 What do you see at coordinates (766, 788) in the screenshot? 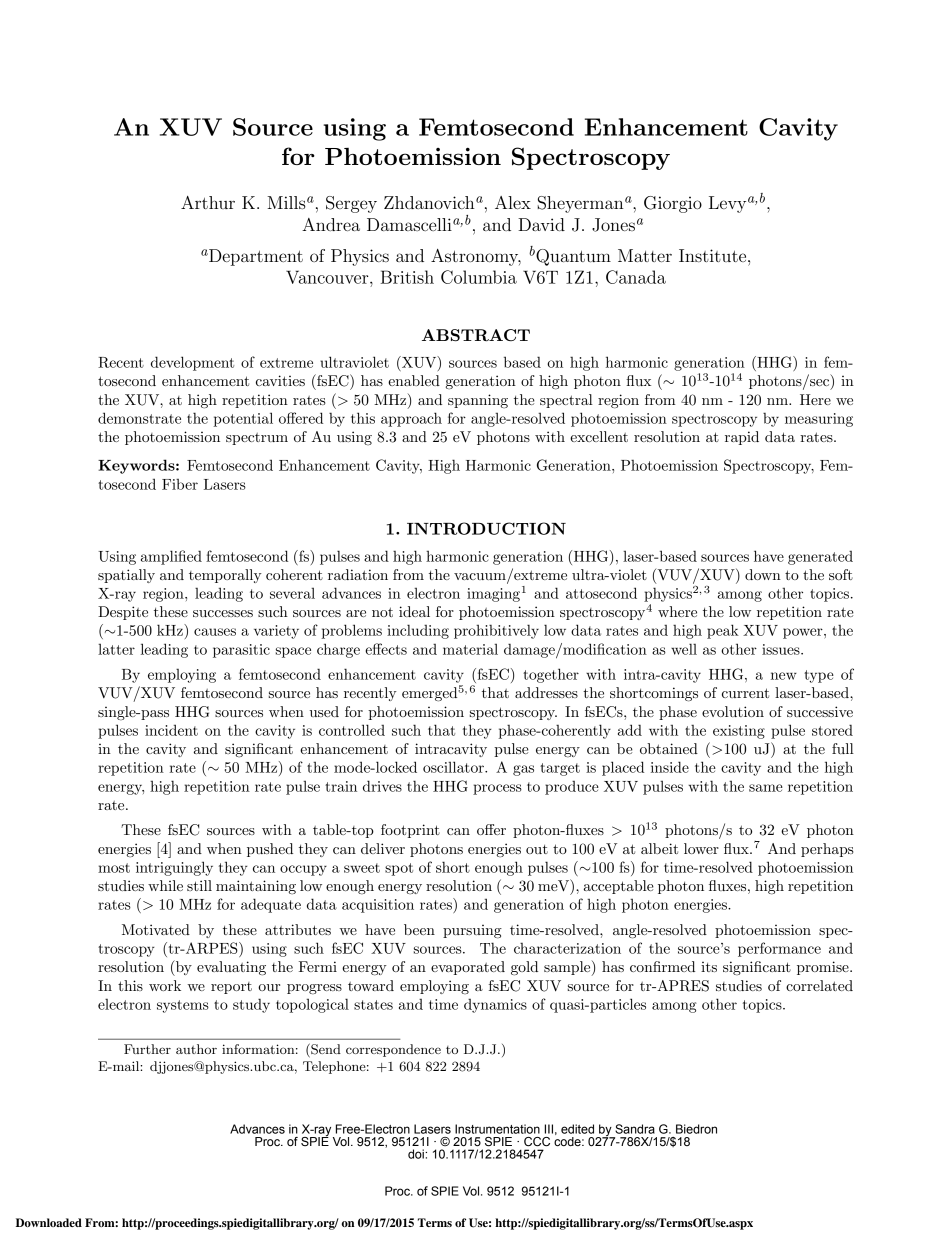
I see `same` at bounding box center [766, 788].
